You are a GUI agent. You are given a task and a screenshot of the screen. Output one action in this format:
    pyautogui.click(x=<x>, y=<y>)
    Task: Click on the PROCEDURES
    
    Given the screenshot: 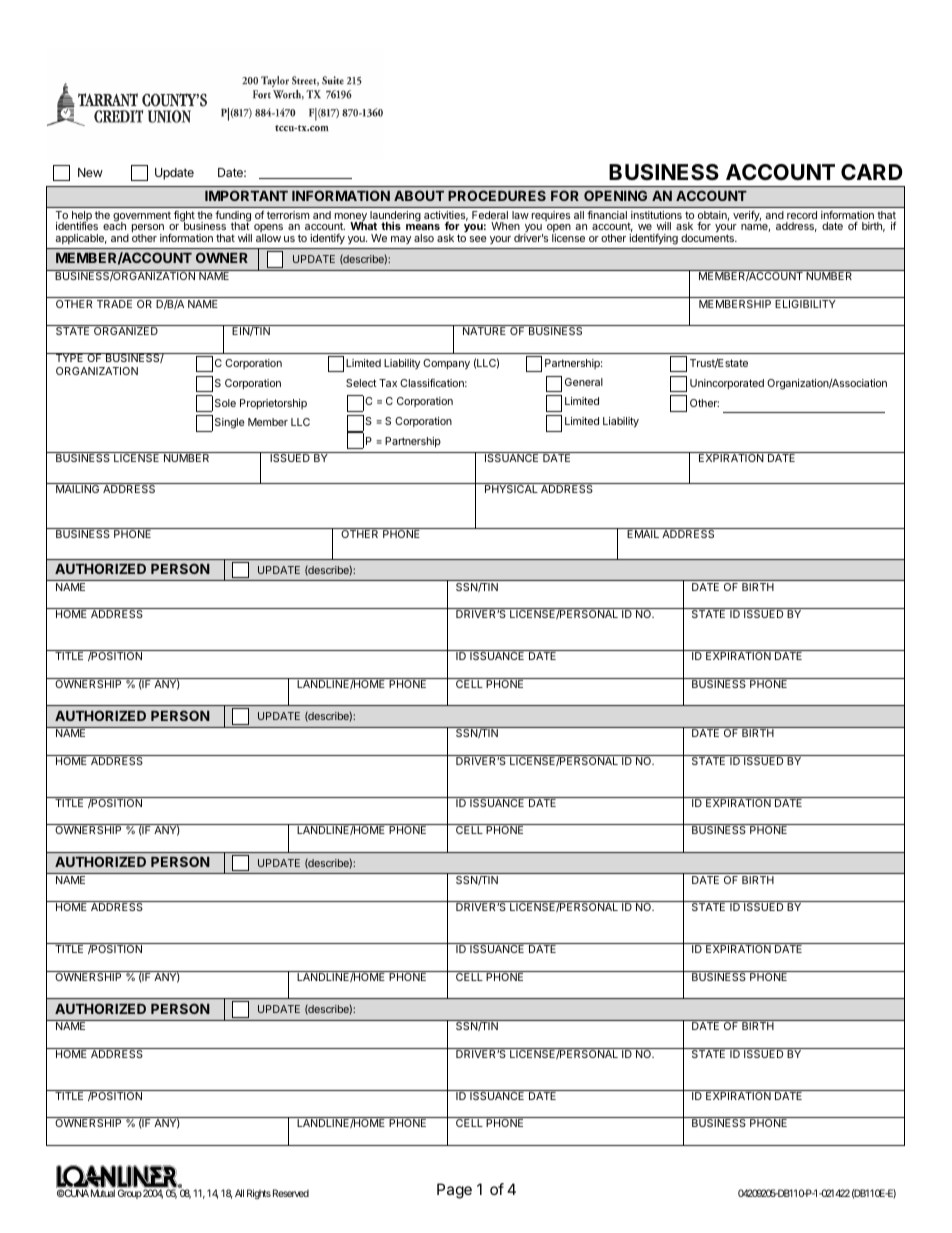 What is the action you would take?
    pyautogui.click(x=497, y=195)
